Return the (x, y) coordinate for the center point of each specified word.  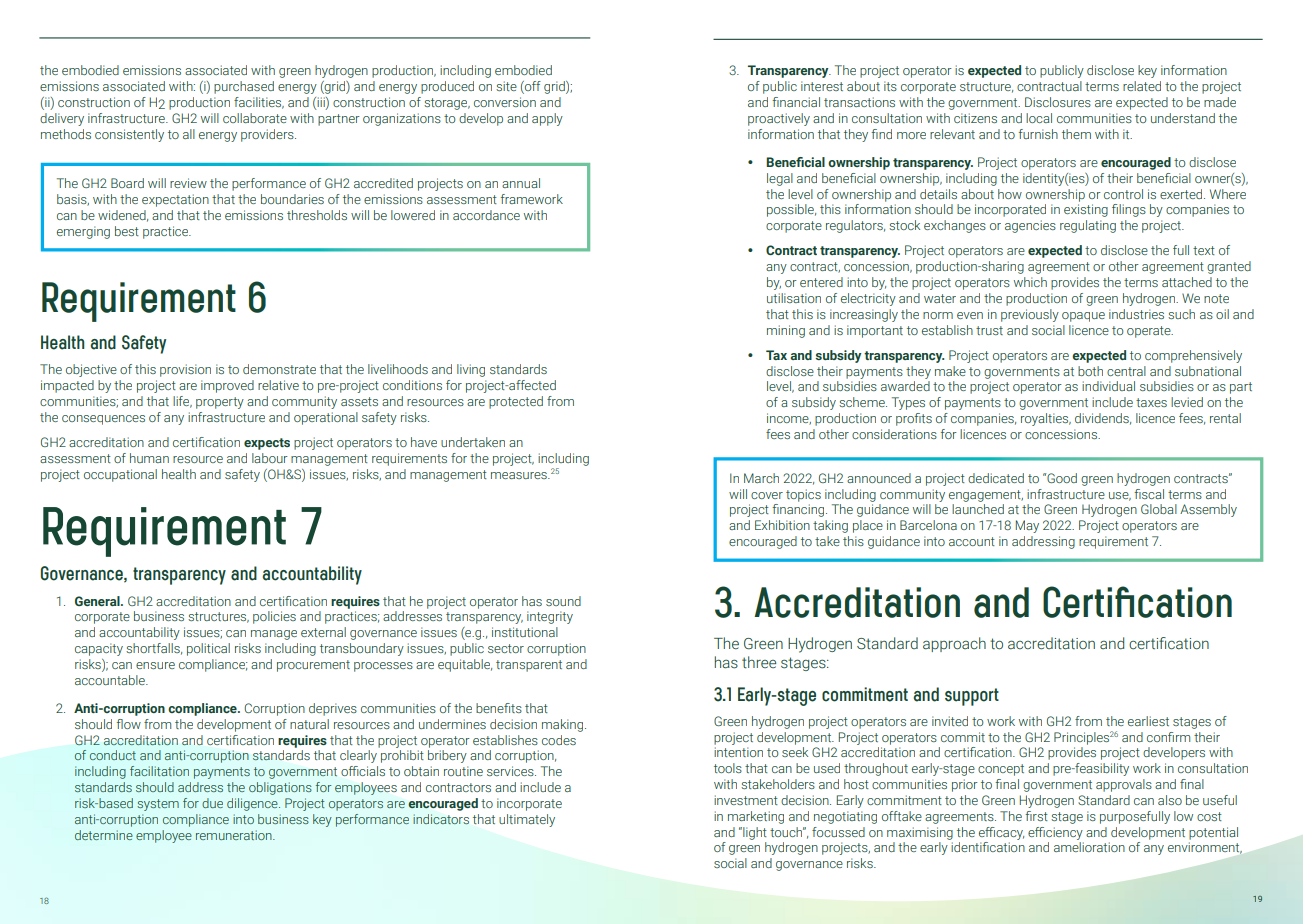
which (1030, 282)
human (149, 458)
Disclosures (1058, 102)
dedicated (996, 478)
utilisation (794, 298)
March (761, 478)
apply (547, 119)
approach (954, 644)
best (127, 231)
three (759, 662)
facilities (259, 103)
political (208, 649)
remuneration (235, 835)
